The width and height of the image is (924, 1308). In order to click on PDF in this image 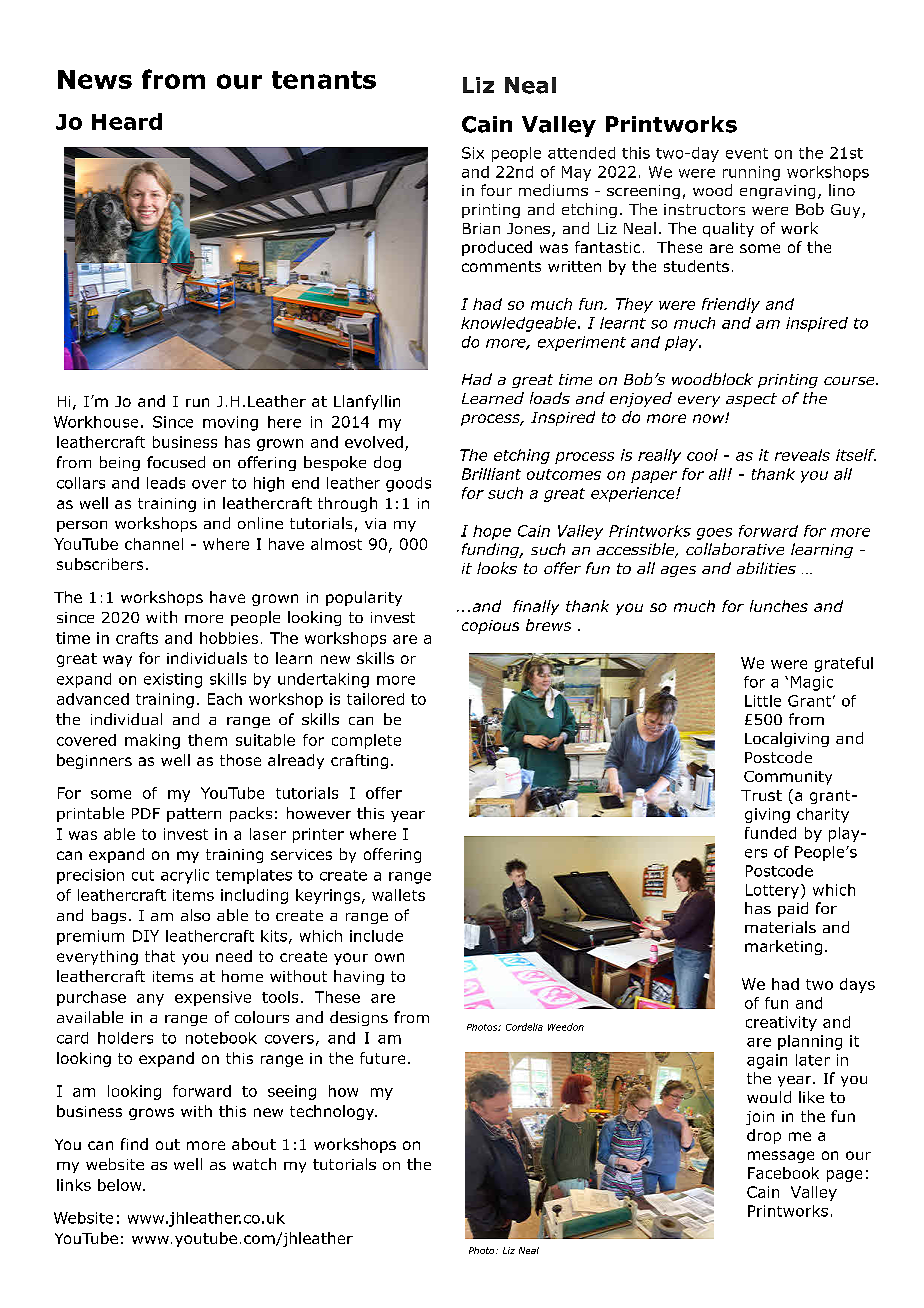, I will do `click(146, 813)`.
